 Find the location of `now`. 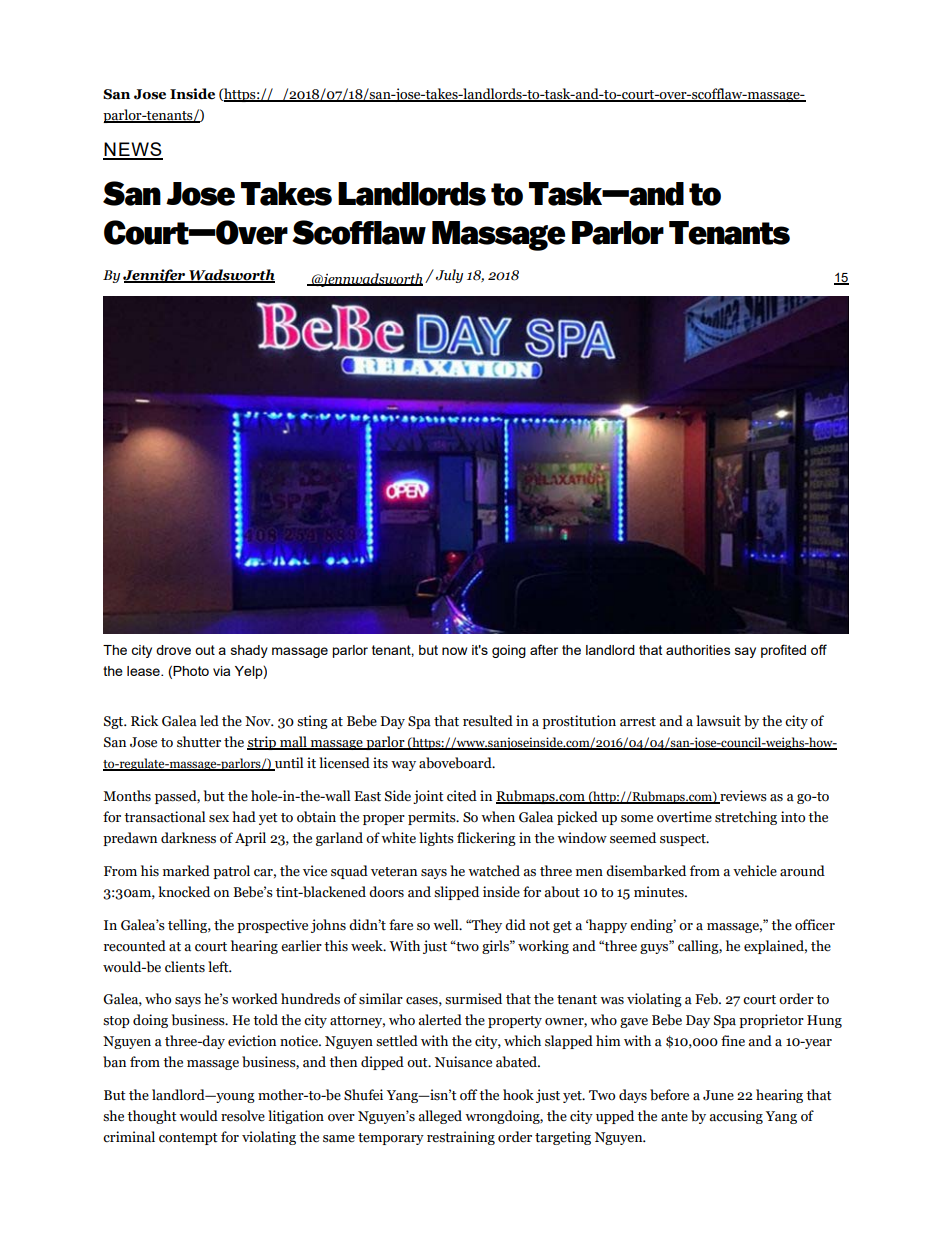

now is located at coordinates (454, 651).
